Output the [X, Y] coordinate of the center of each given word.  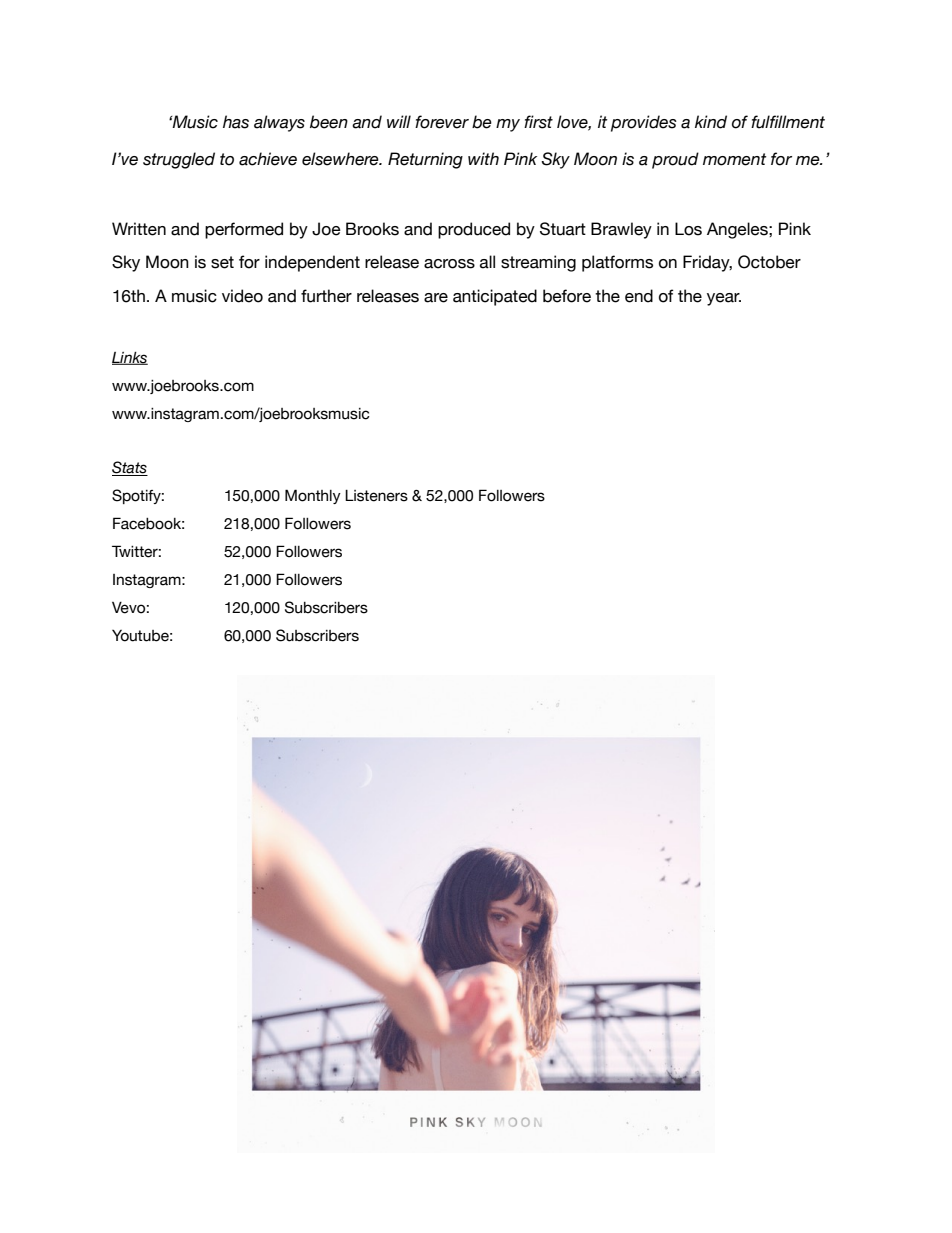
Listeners [376, 495]
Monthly [313, 496]
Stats [130, 468]
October [769, 262]
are [436, 298]
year [724, 299]
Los [688, 229]
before [567, 296]
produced [474, 230]
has [236, 122]
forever [442, 122]
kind [711, 122]
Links [130, 358]
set [222, 262]
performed [244, 230]
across [449, 264]
